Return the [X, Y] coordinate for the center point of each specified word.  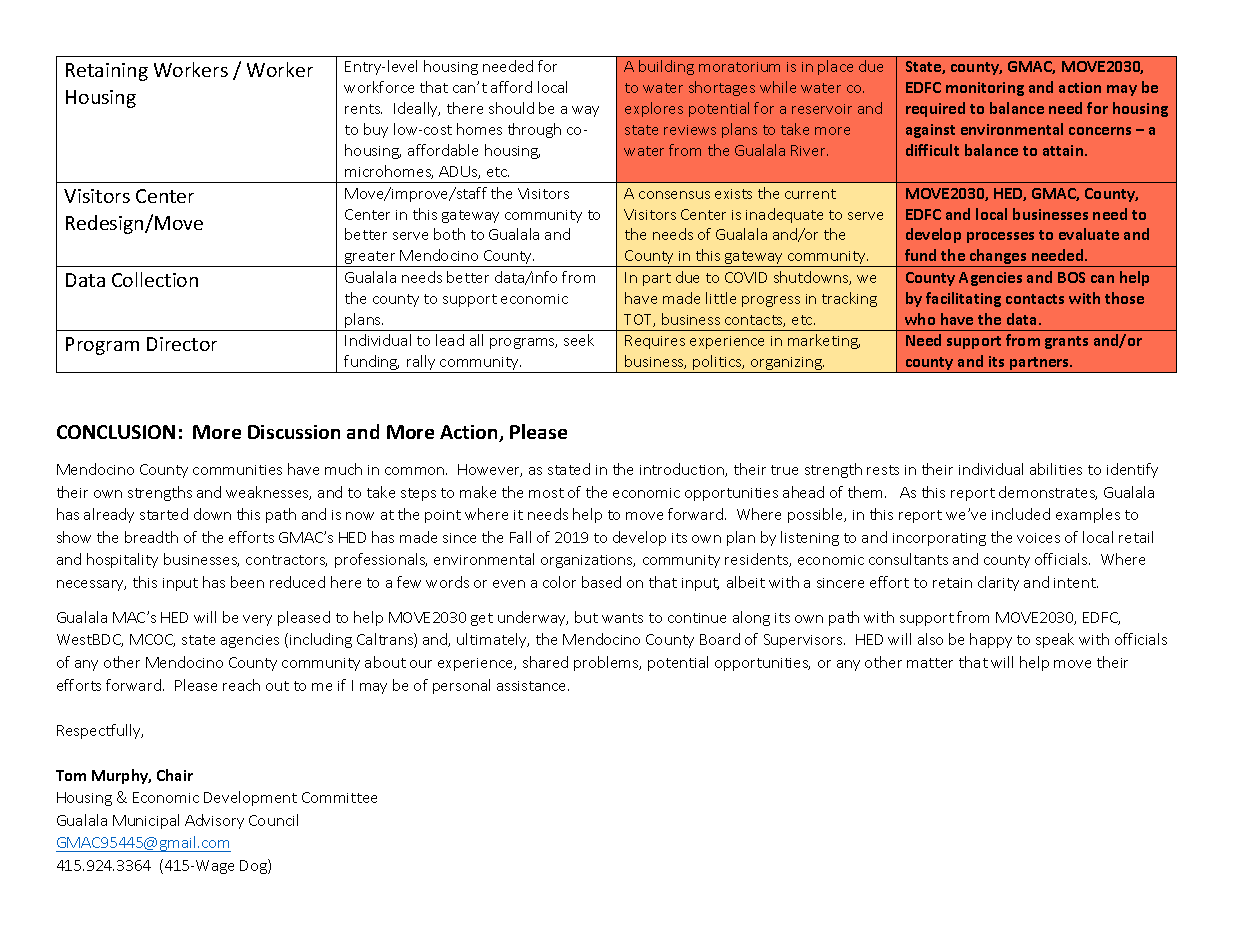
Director [182, 344]
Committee [339, 797]
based [601, 582]
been [247, 582]
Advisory [214, 821]
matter [930, 663]
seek [579, 340]
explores [654, 109]
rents [363, 109]
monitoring [985, 89]
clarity [998, 583]
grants [1066, 342]
